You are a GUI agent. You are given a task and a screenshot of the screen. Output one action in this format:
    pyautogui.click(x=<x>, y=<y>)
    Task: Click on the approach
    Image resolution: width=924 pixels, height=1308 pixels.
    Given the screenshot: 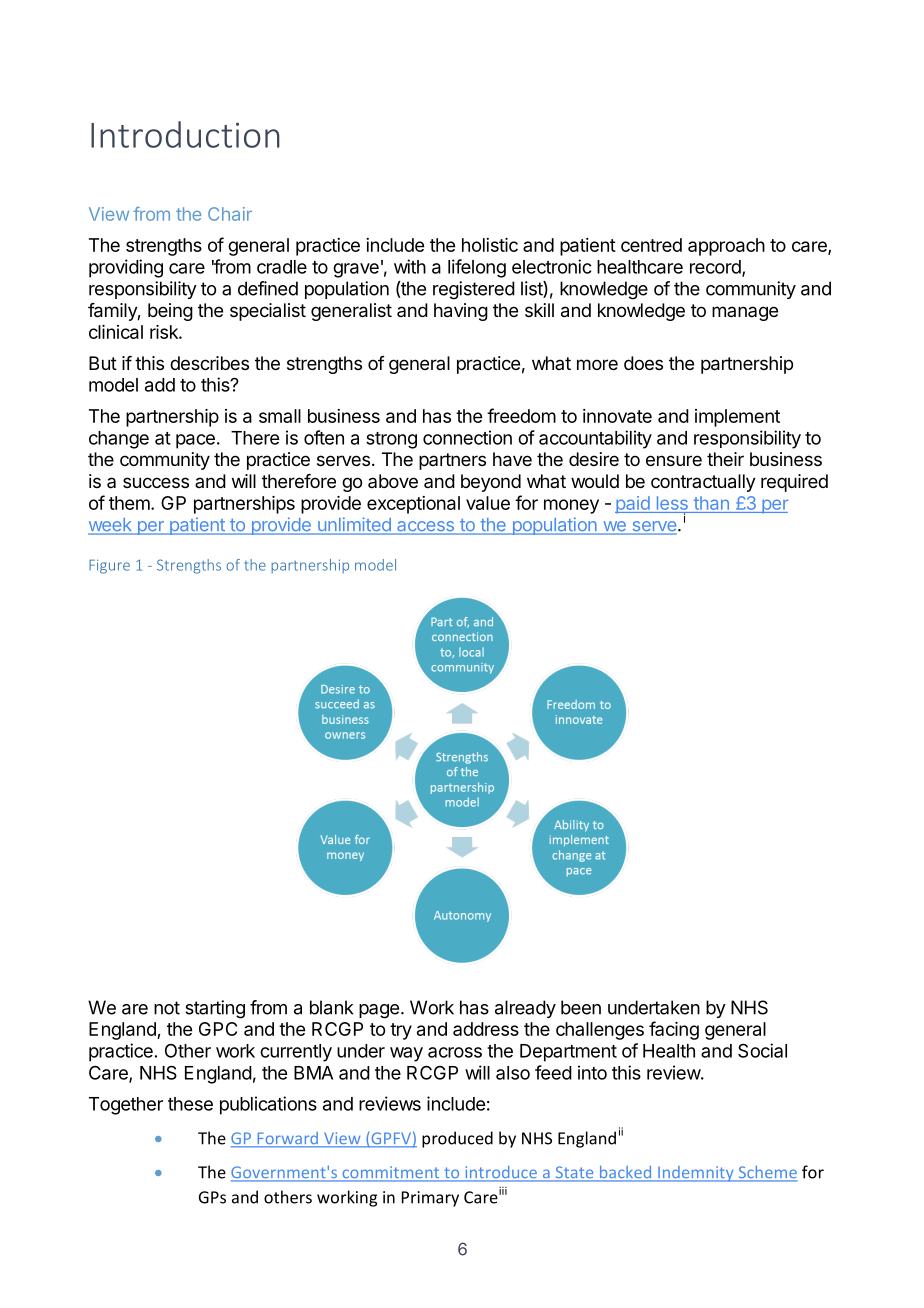 What is the action you would take?
    pyautogui.click(x=726, y=247)
